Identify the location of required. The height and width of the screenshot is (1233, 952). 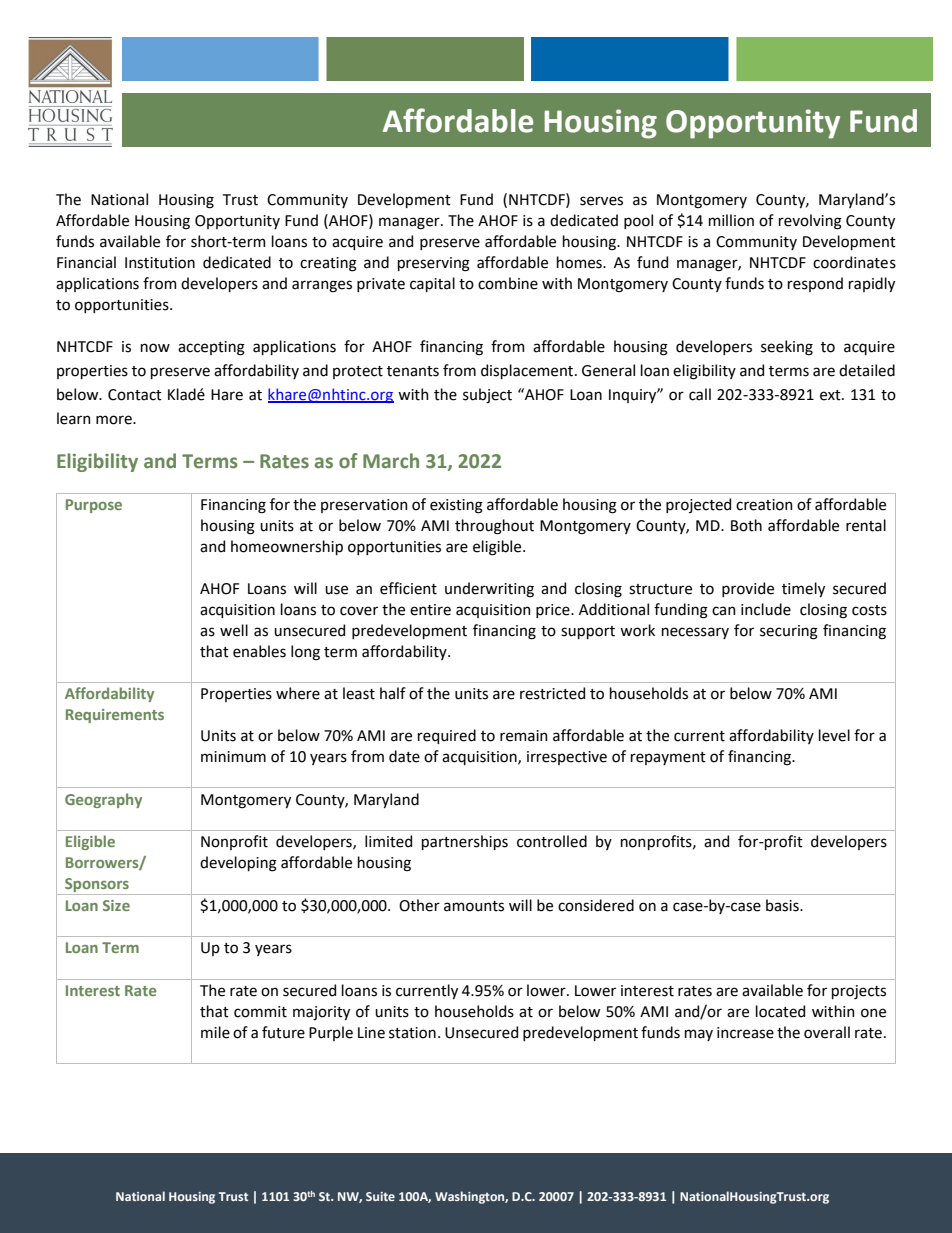
(447, 736).
